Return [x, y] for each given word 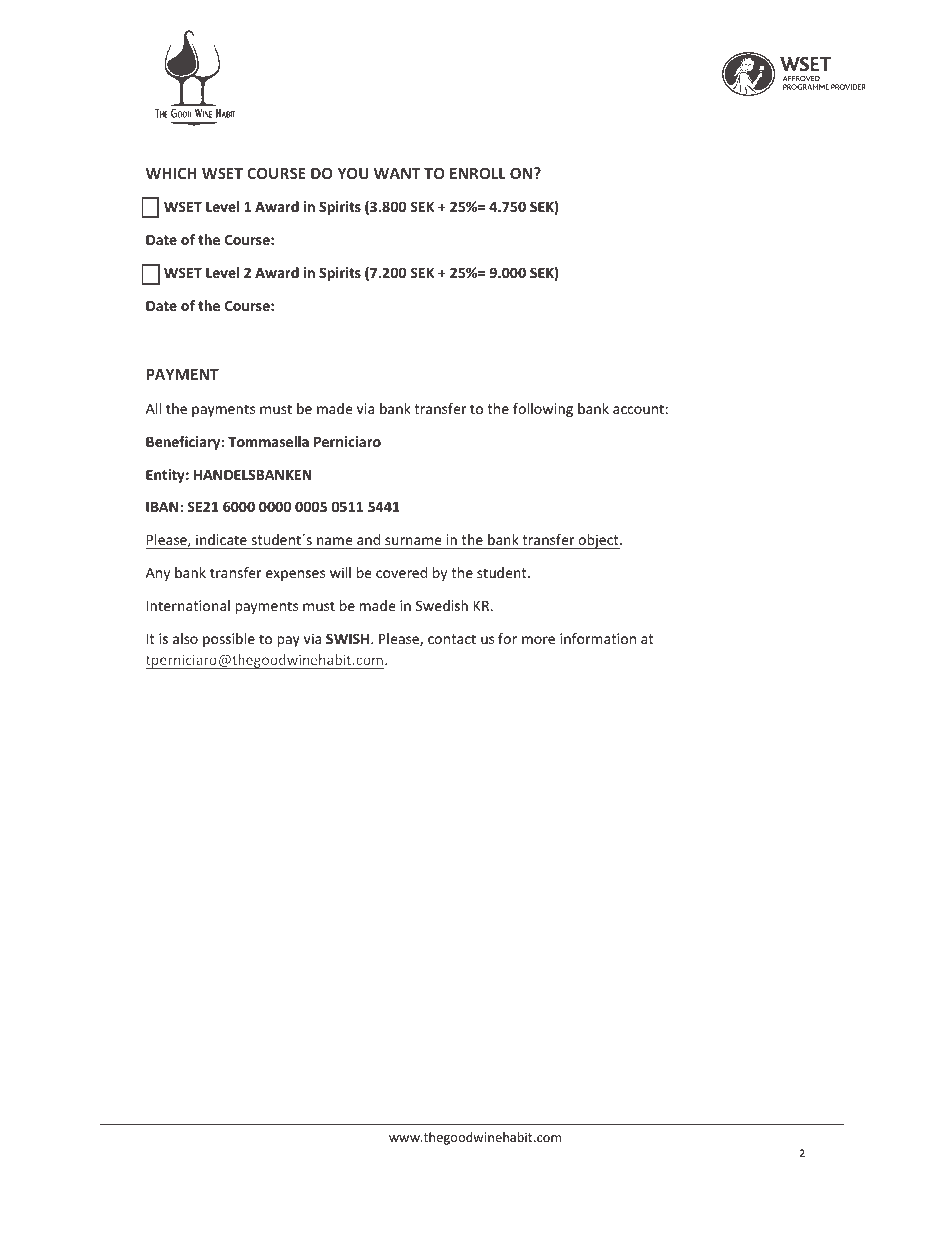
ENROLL [478, 173]
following [543, 410]
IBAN [163, 506]
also [185, 638]
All [153, 408]
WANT [397, 173]
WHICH [171, 173]
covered [401, 572]
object [598, 541]
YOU [353, 173]
